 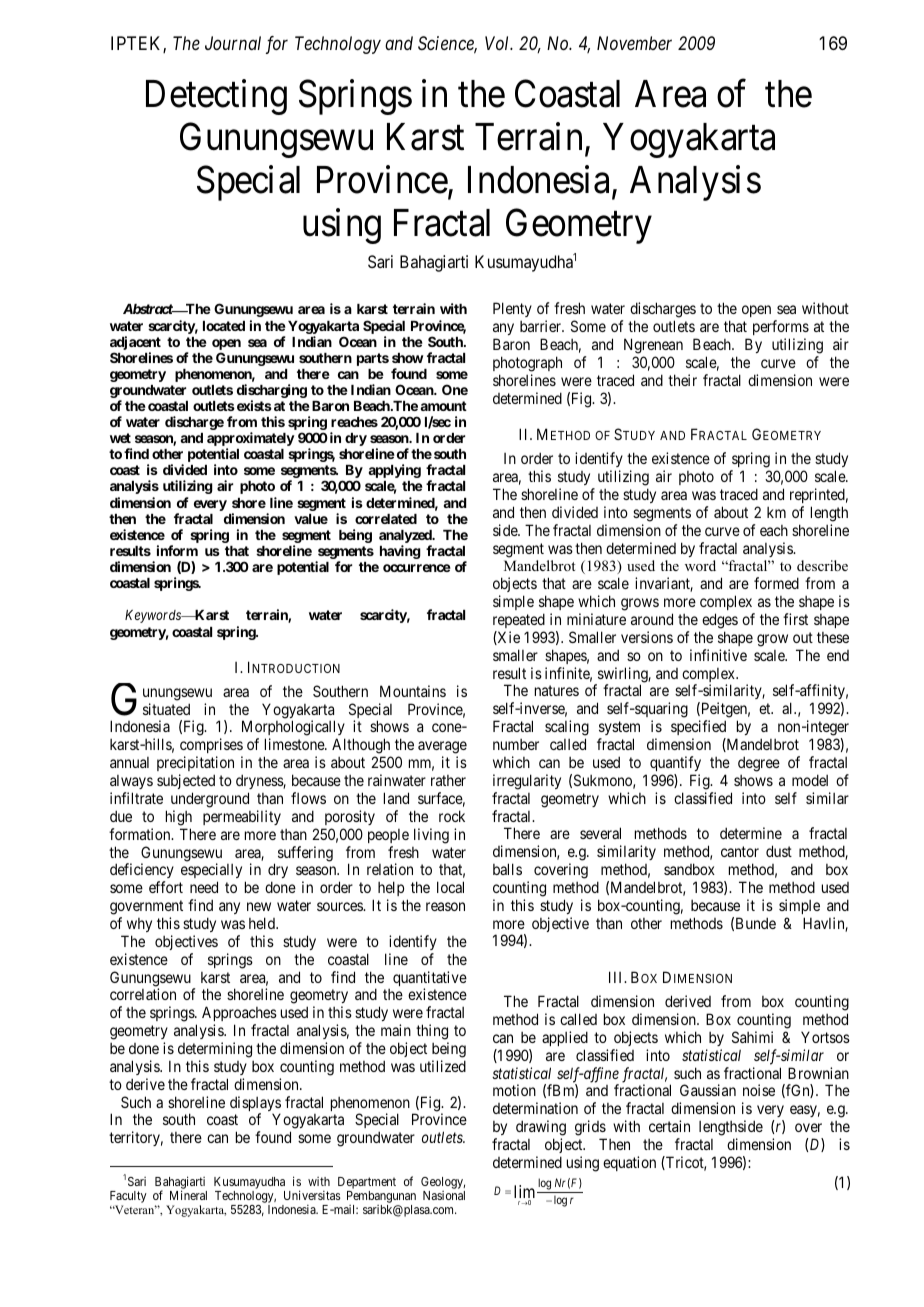 I want to click on Mineral, so click(x=188, y=1195).
